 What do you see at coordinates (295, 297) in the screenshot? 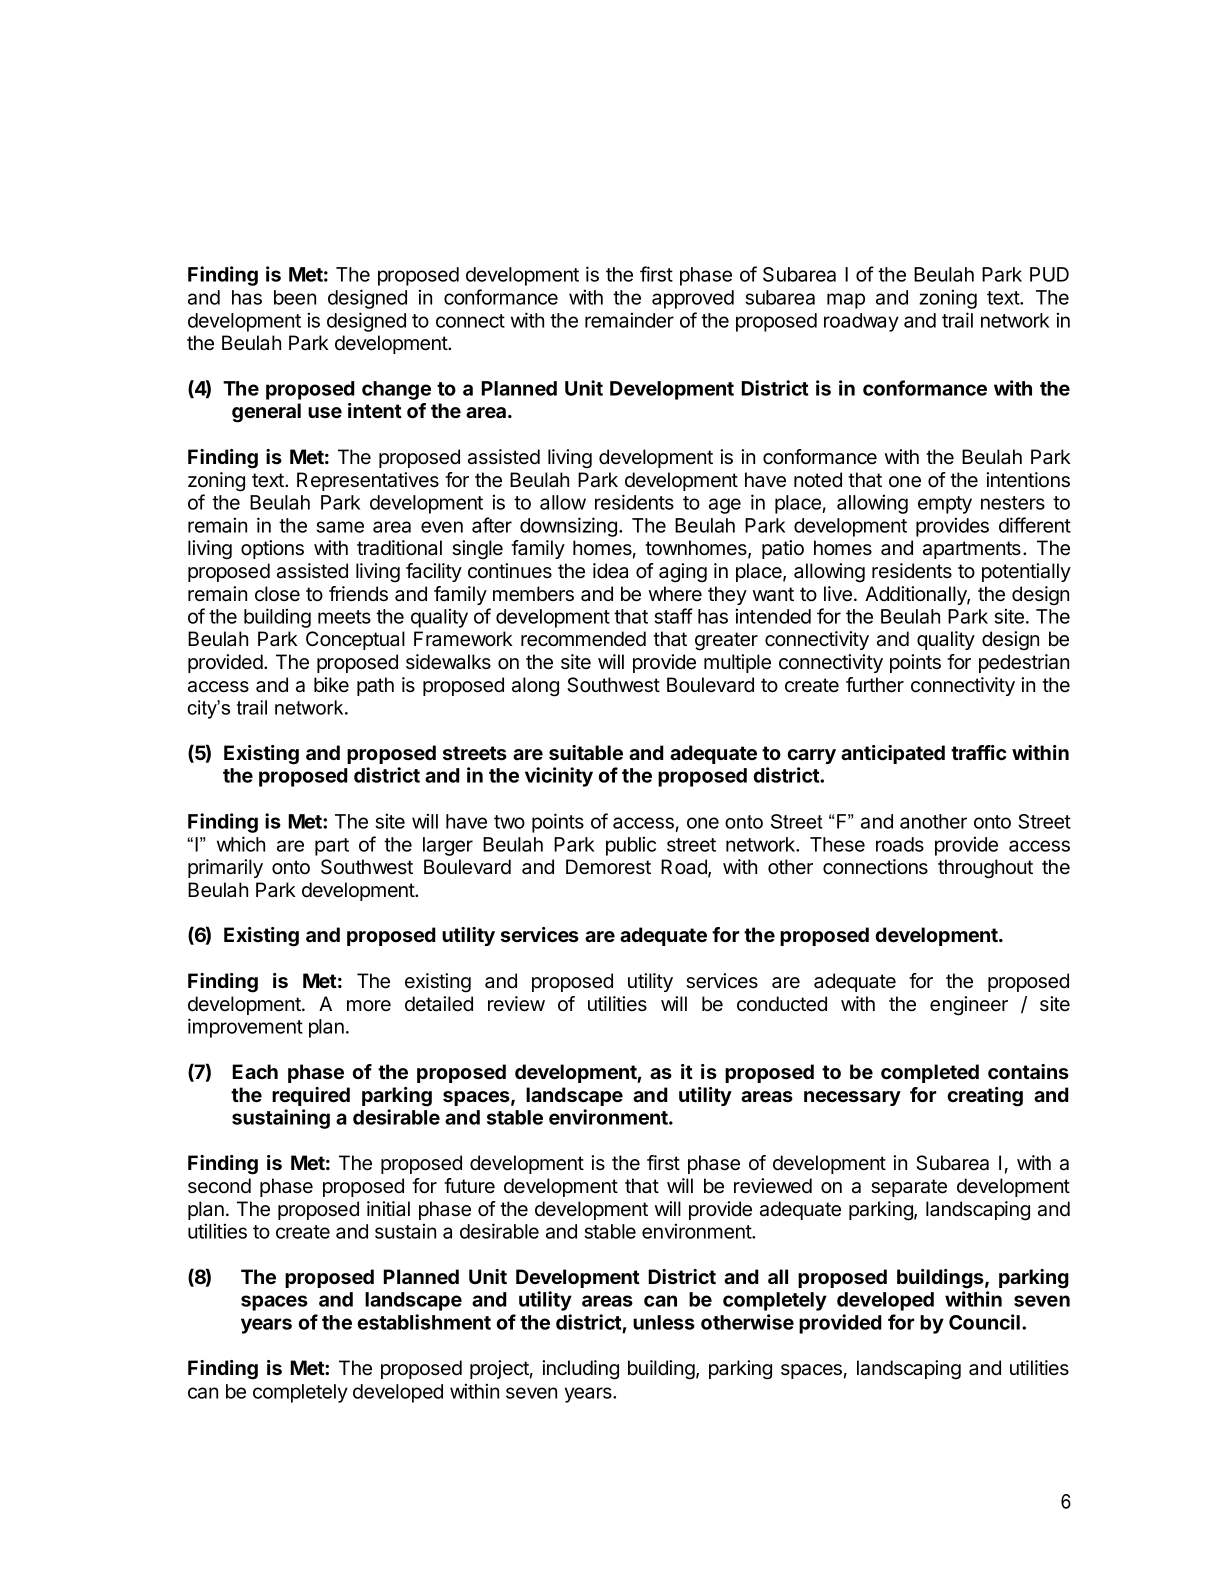
I see `been` at bounding box center [295, 297].
